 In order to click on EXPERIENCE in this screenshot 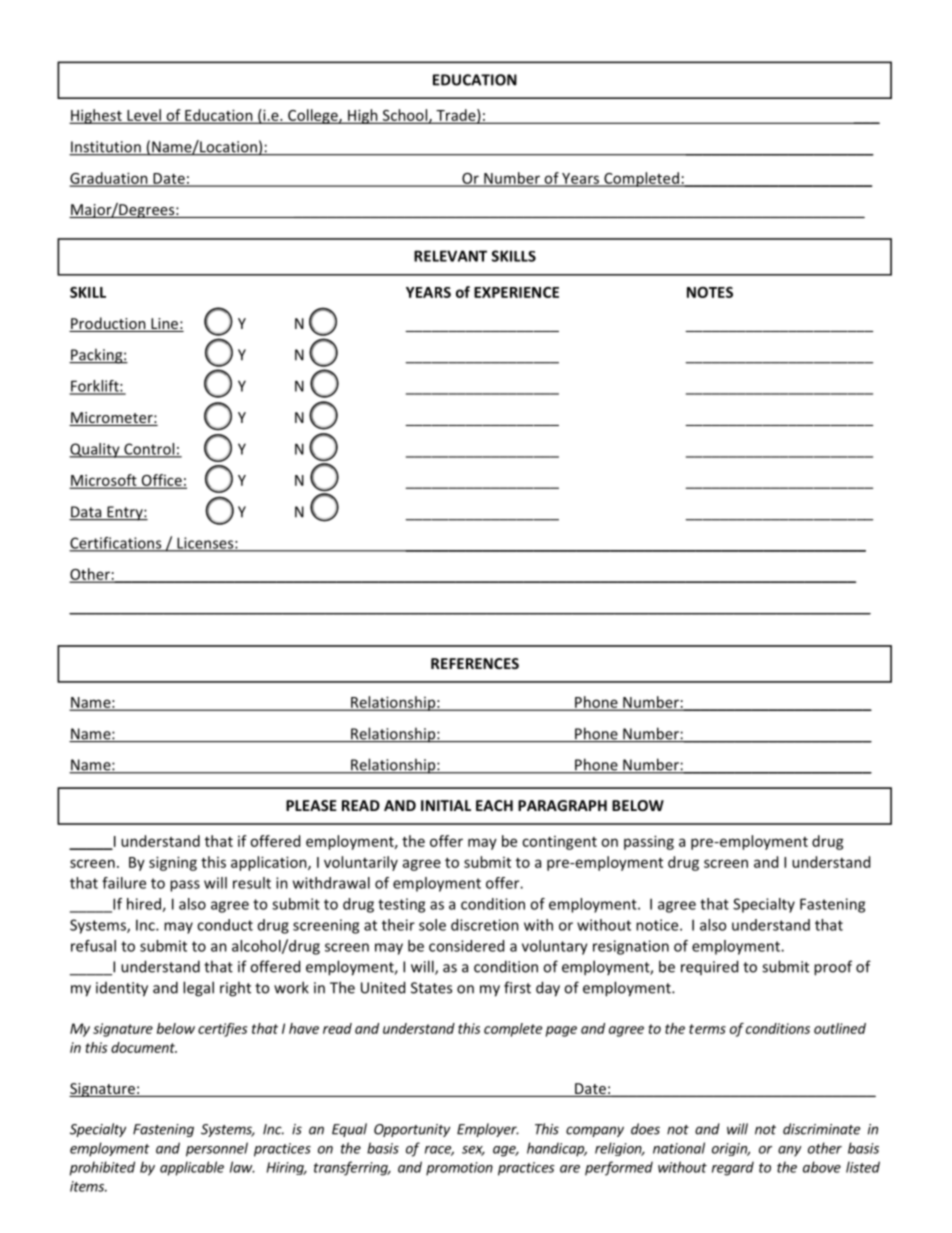, I will do `click(516, 292)`.
